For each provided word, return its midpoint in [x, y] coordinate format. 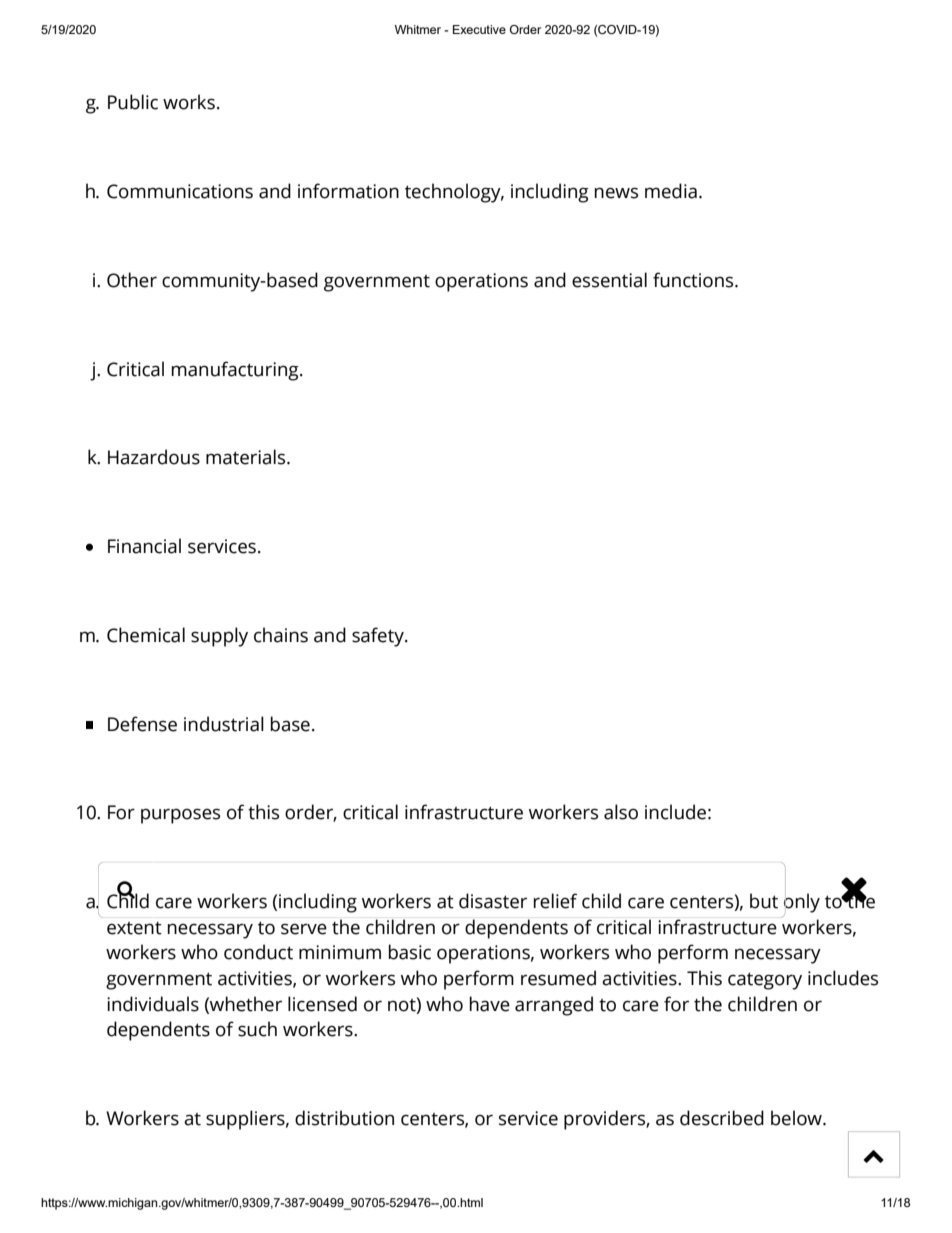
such [257, 1029]
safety [379, 637]
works [189, 102]
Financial [144, 546]
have [490, 1004]
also [621, 812]
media [671, 191]
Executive [479, 29]
